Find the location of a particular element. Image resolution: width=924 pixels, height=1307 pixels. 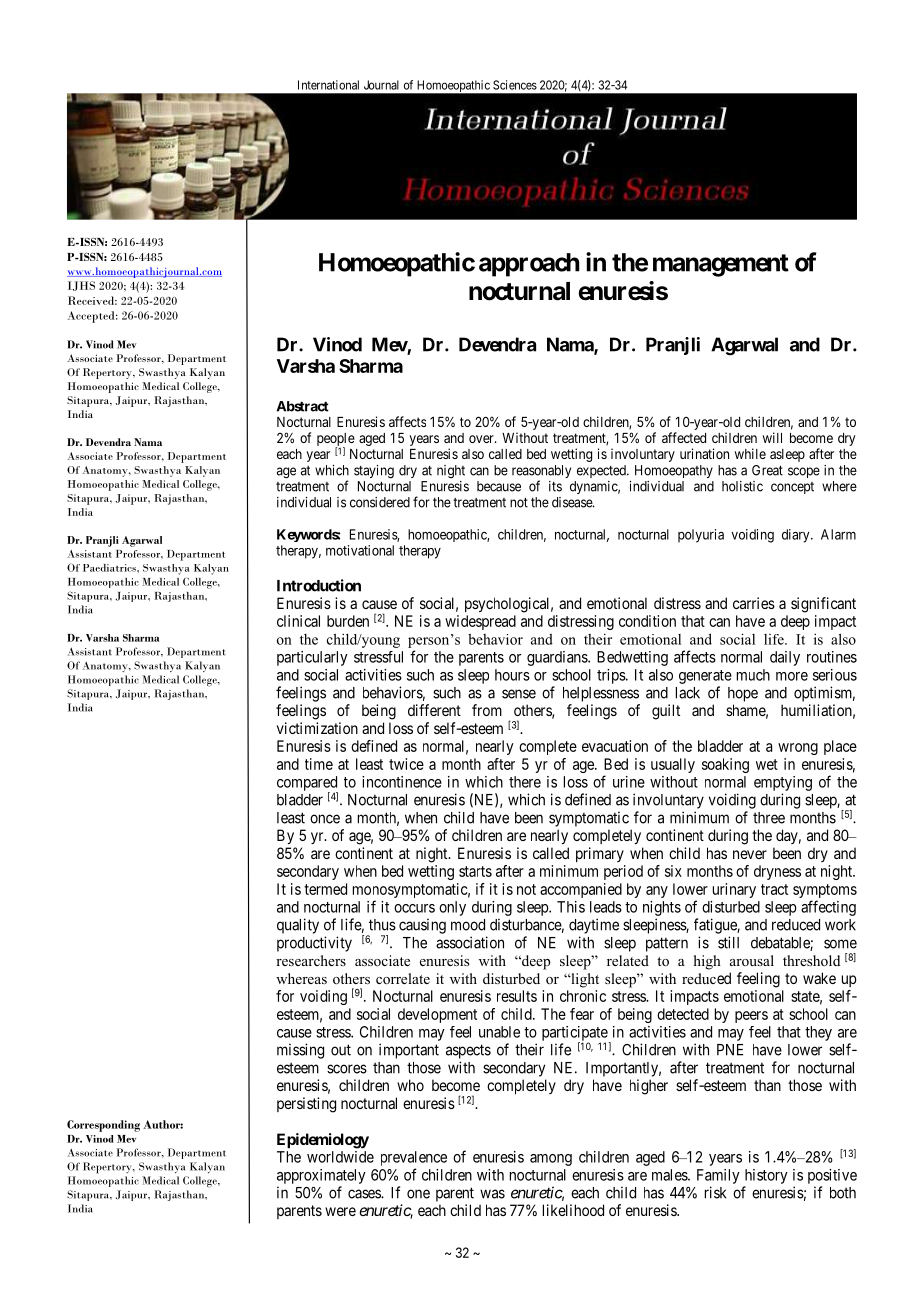

International is located at coordinates (328, 85).
